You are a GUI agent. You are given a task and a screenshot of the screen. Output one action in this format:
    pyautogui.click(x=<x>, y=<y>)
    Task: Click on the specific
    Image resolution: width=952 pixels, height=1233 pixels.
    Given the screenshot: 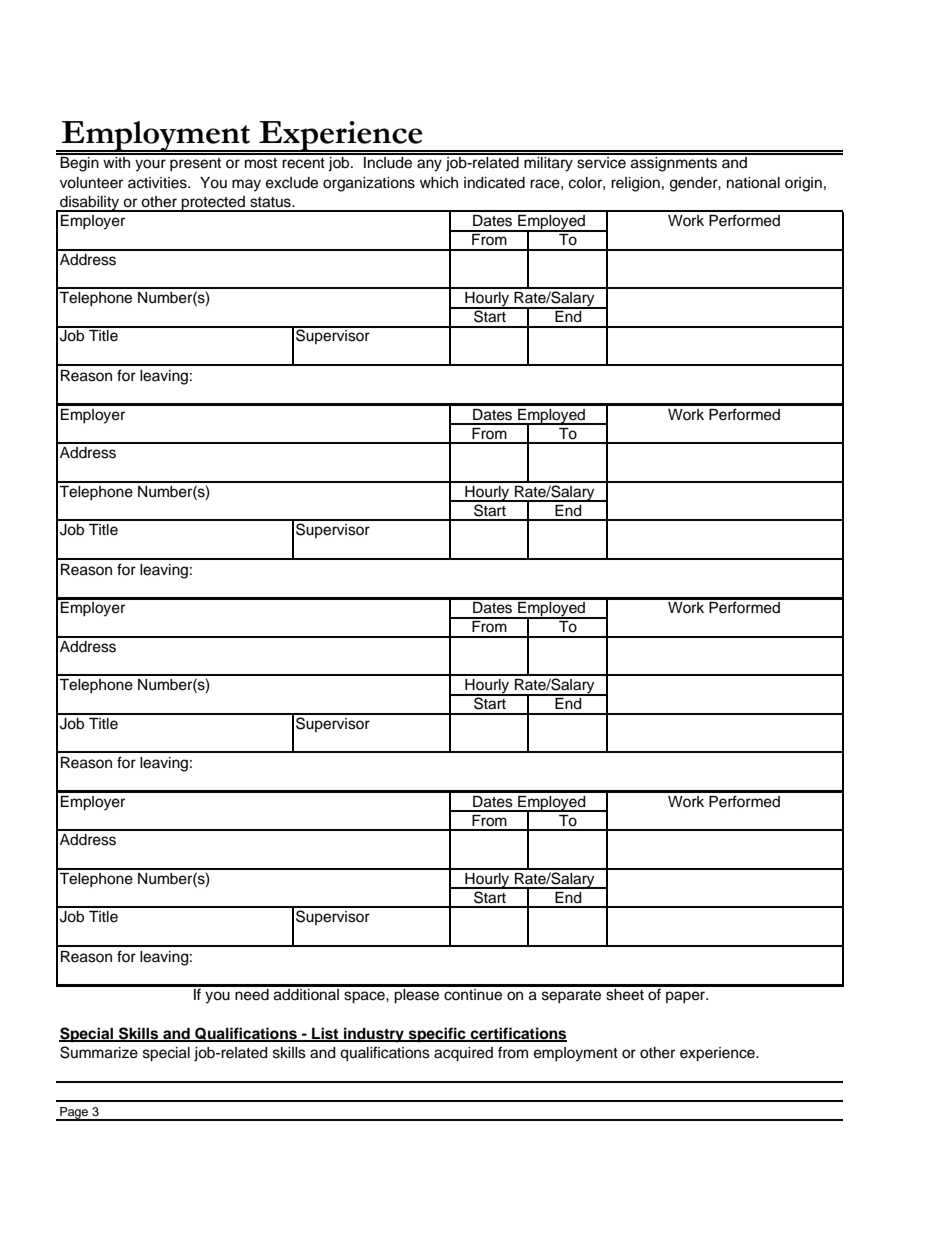 What is the action you would take?
    pyautogui.click(x=437, y=1035)
